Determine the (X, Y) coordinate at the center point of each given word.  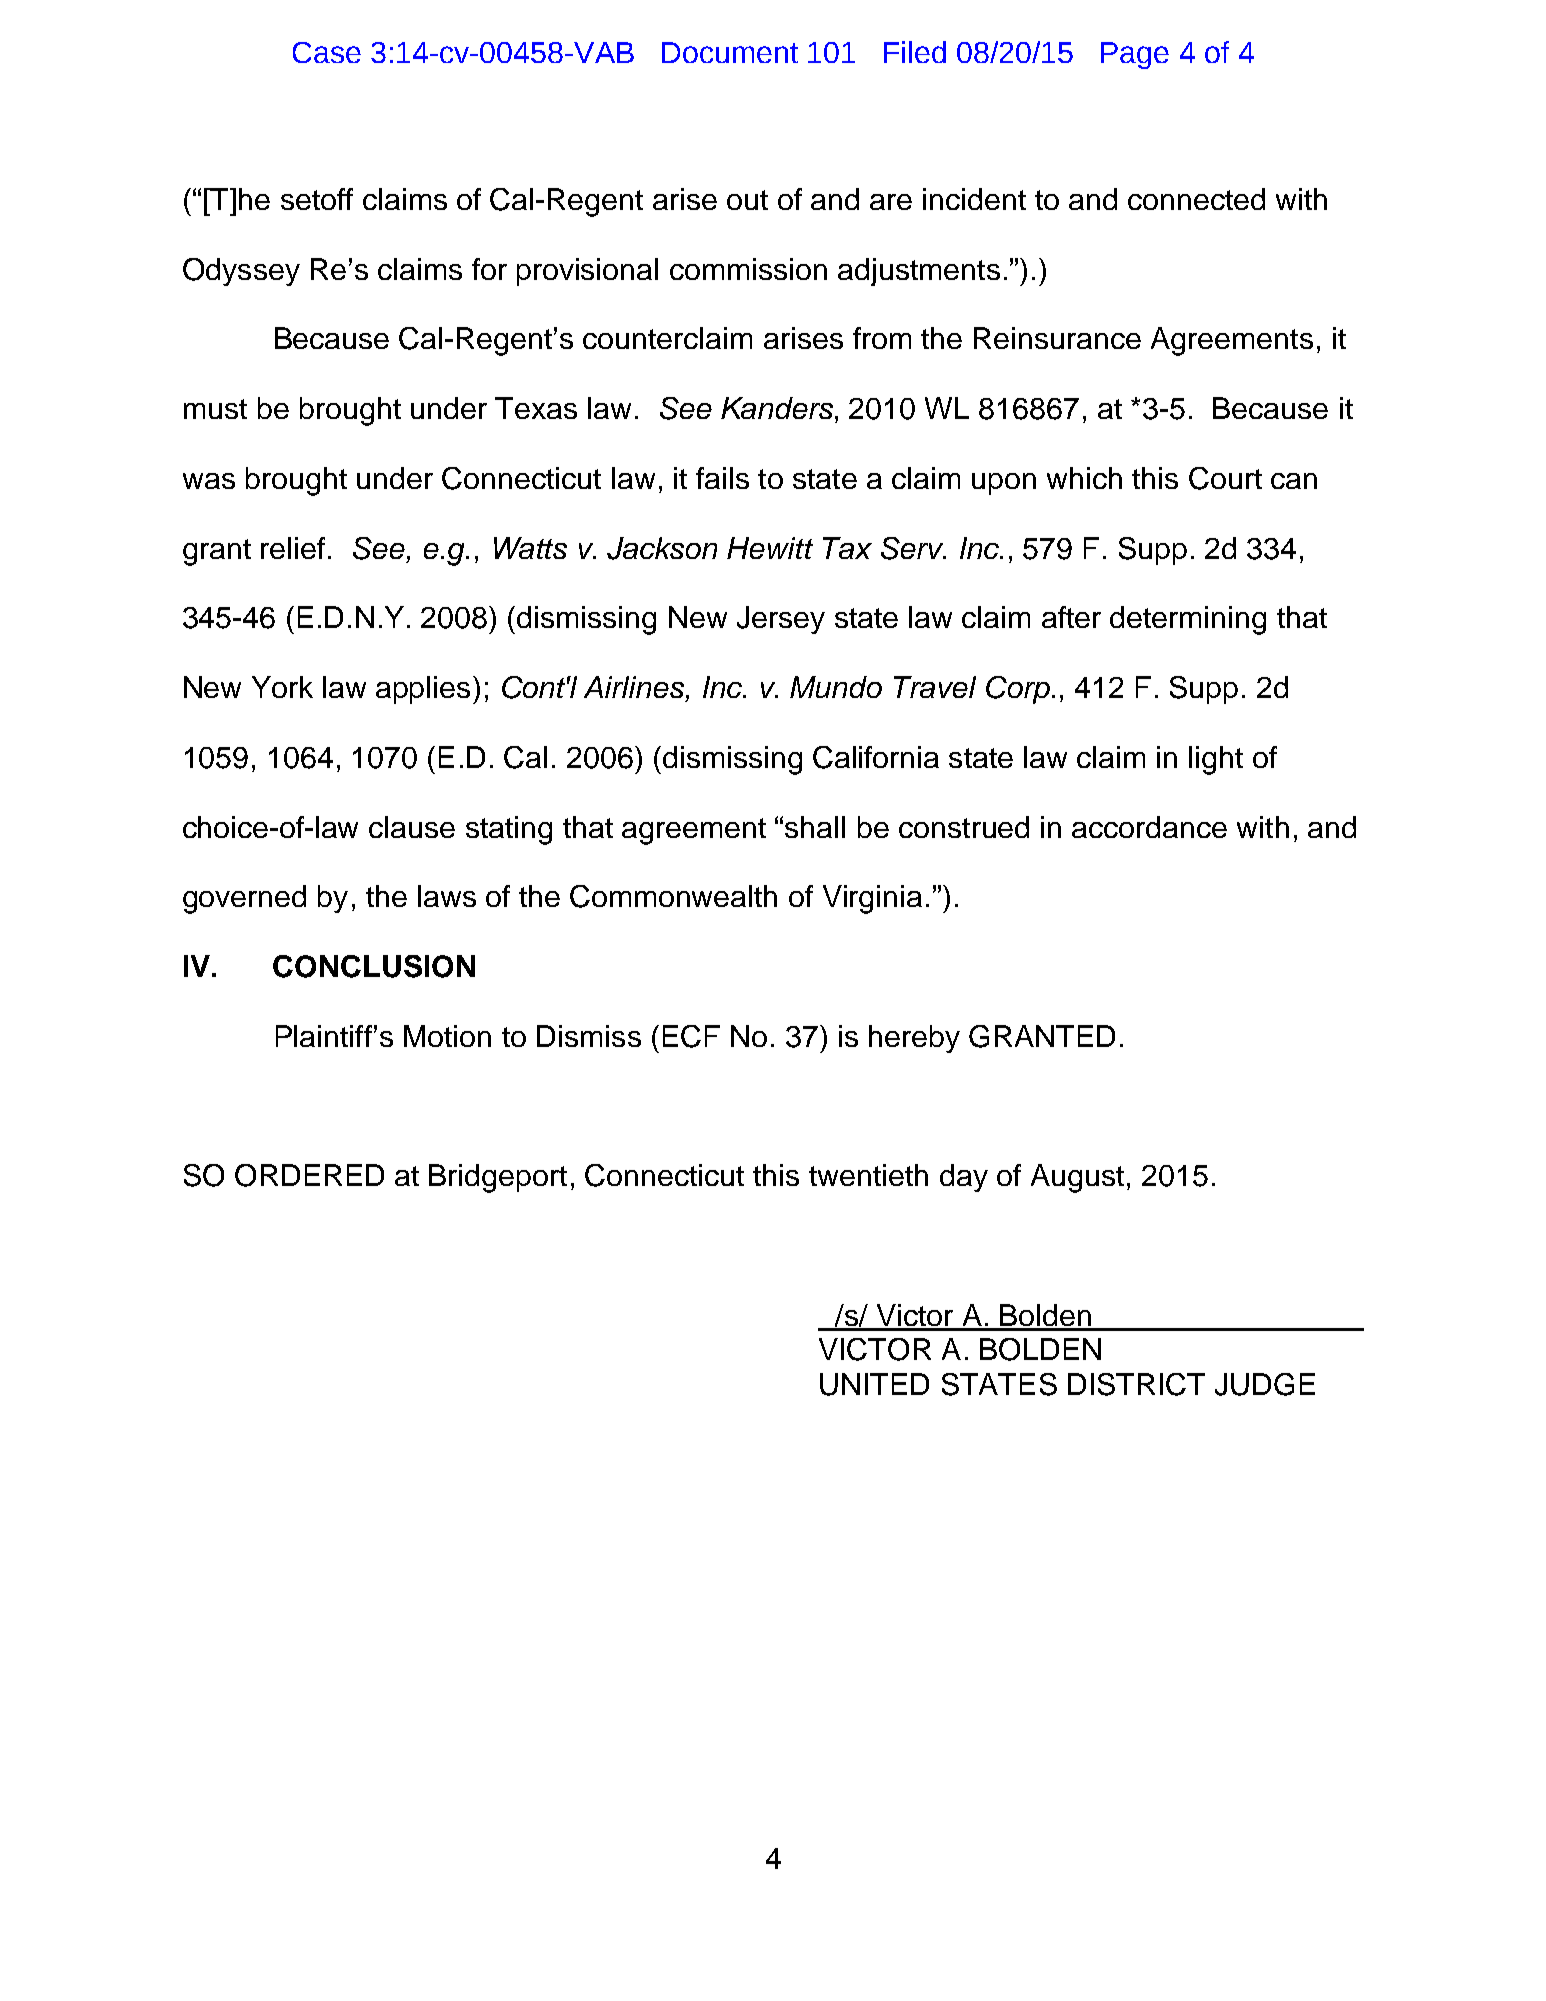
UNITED (874, 1384)
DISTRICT (1136, 1384)
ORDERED (309, 1175)
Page (1135, 55)
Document (730, 52)
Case (327, 52)
